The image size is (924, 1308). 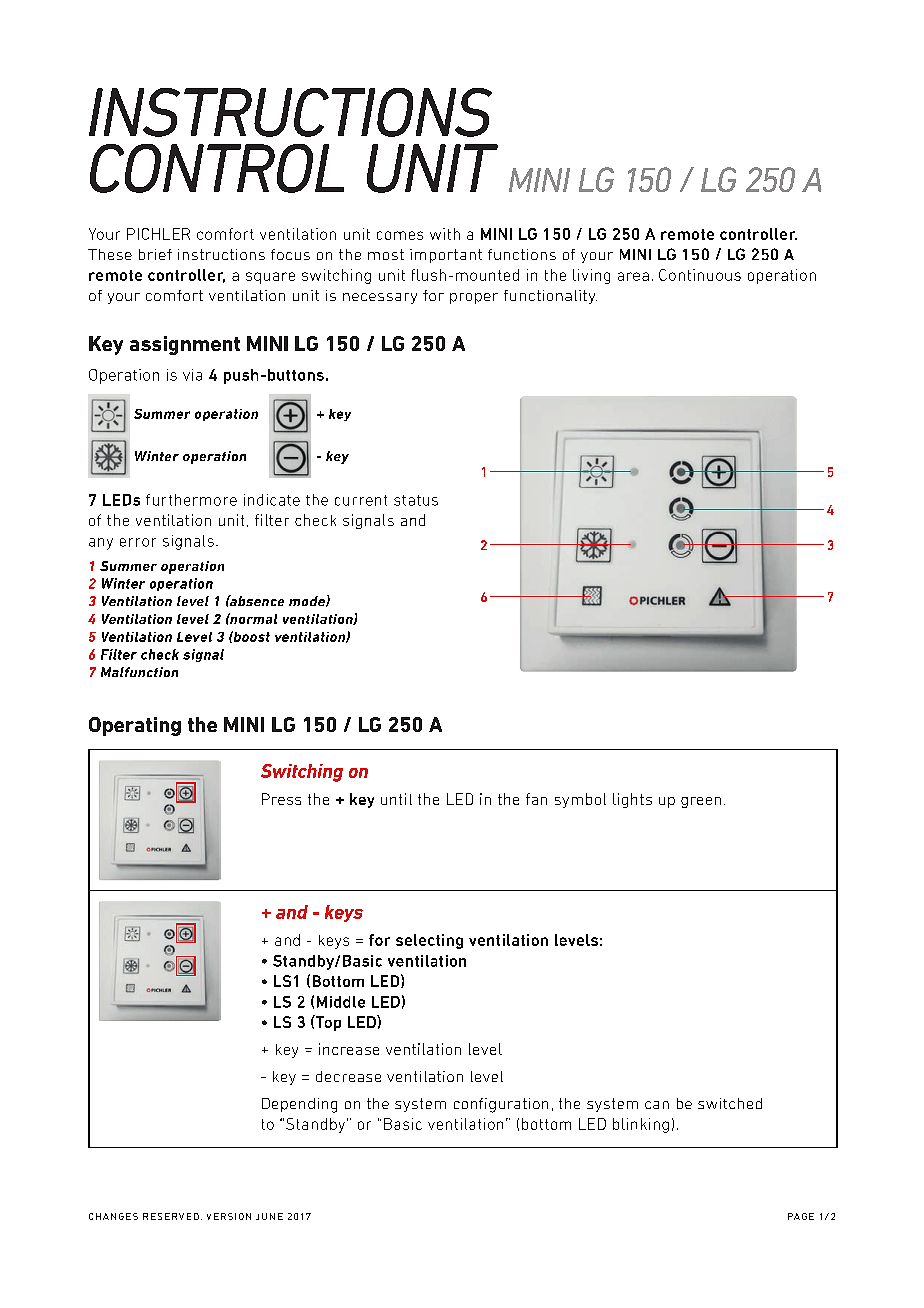 What do you see at coordinates (192, 375) in the page?
I see `via` at bounding box center [192, 375].
